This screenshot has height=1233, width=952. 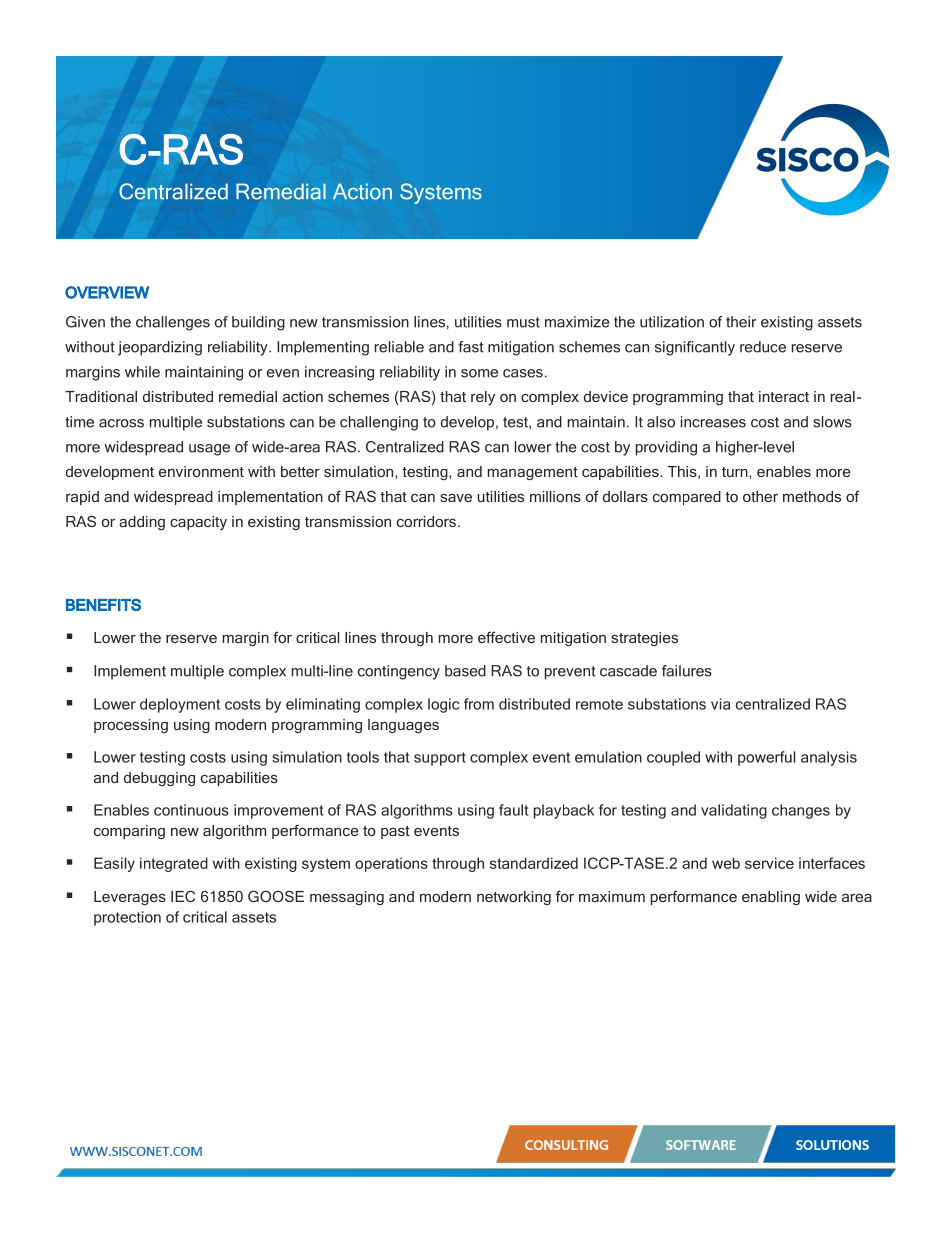 I want to click on IEC, so click(x=183, y=896).
